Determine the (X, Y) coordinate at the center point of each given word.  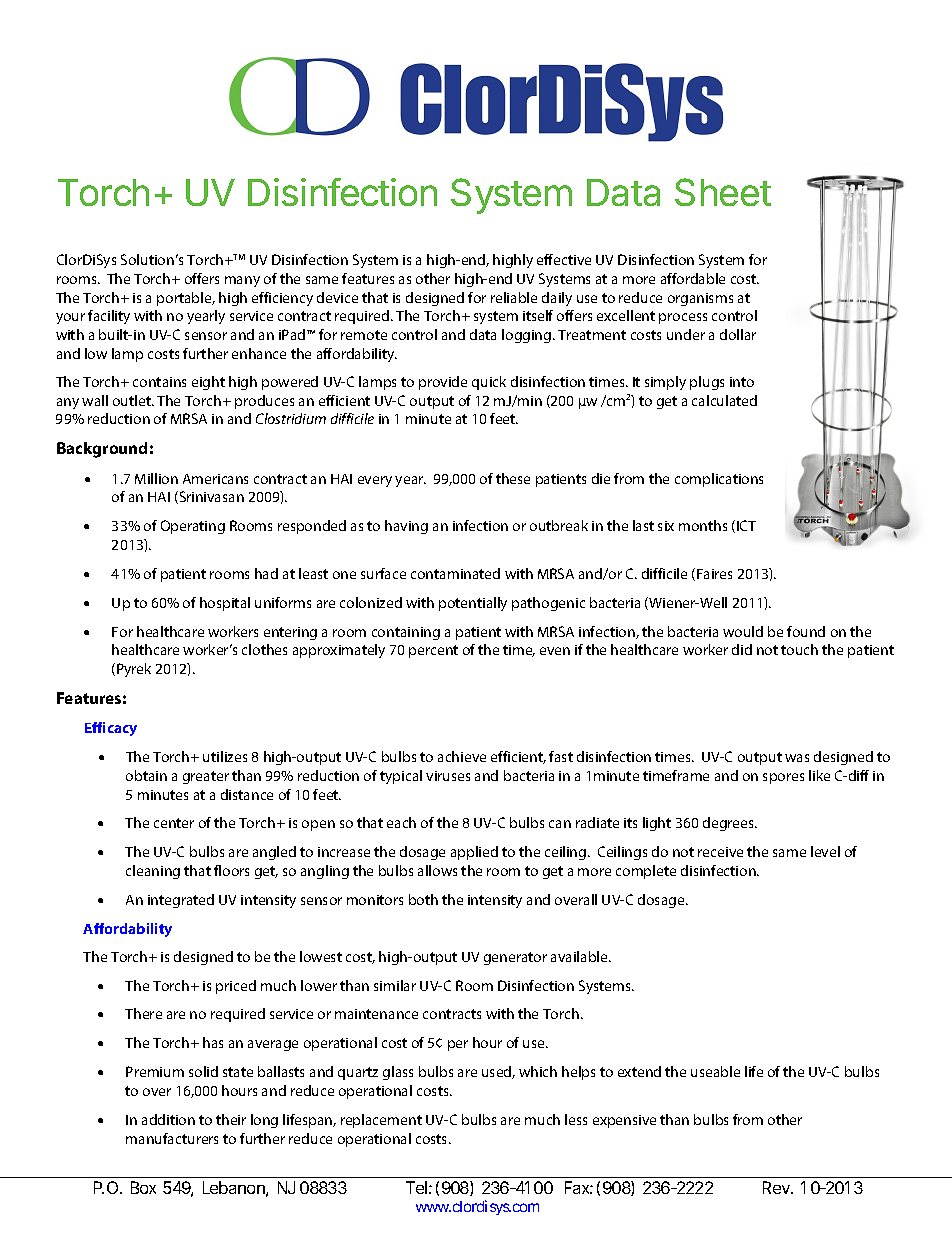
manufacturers (172, 1138)
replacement (381, 1121)
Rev (777, 1187)
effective (564, 259)
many (242, 281)
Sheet (723, 192)
